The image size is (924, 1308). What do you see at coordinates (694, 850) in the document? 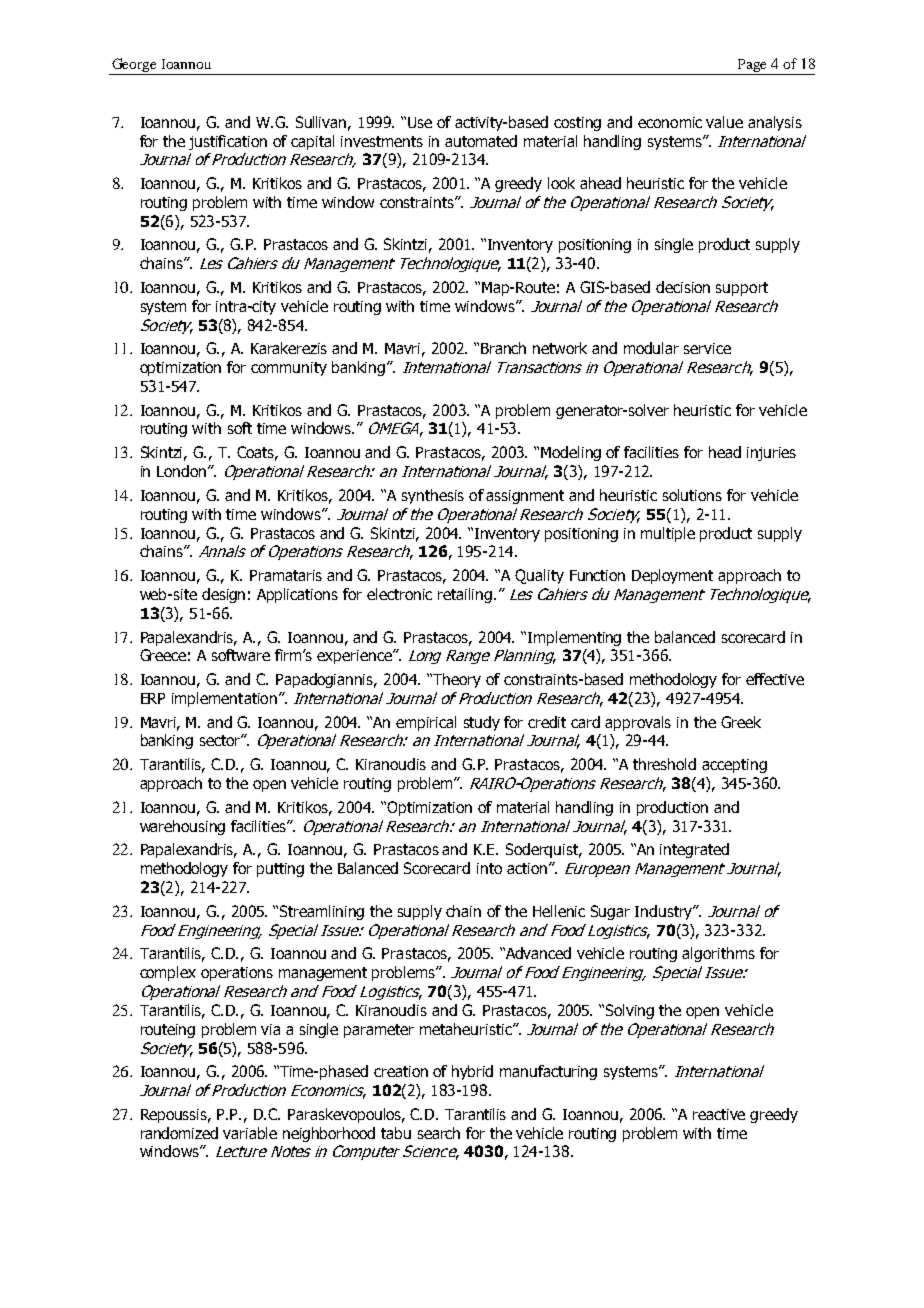
I see `integrated` at bounding box center [694, 850].
